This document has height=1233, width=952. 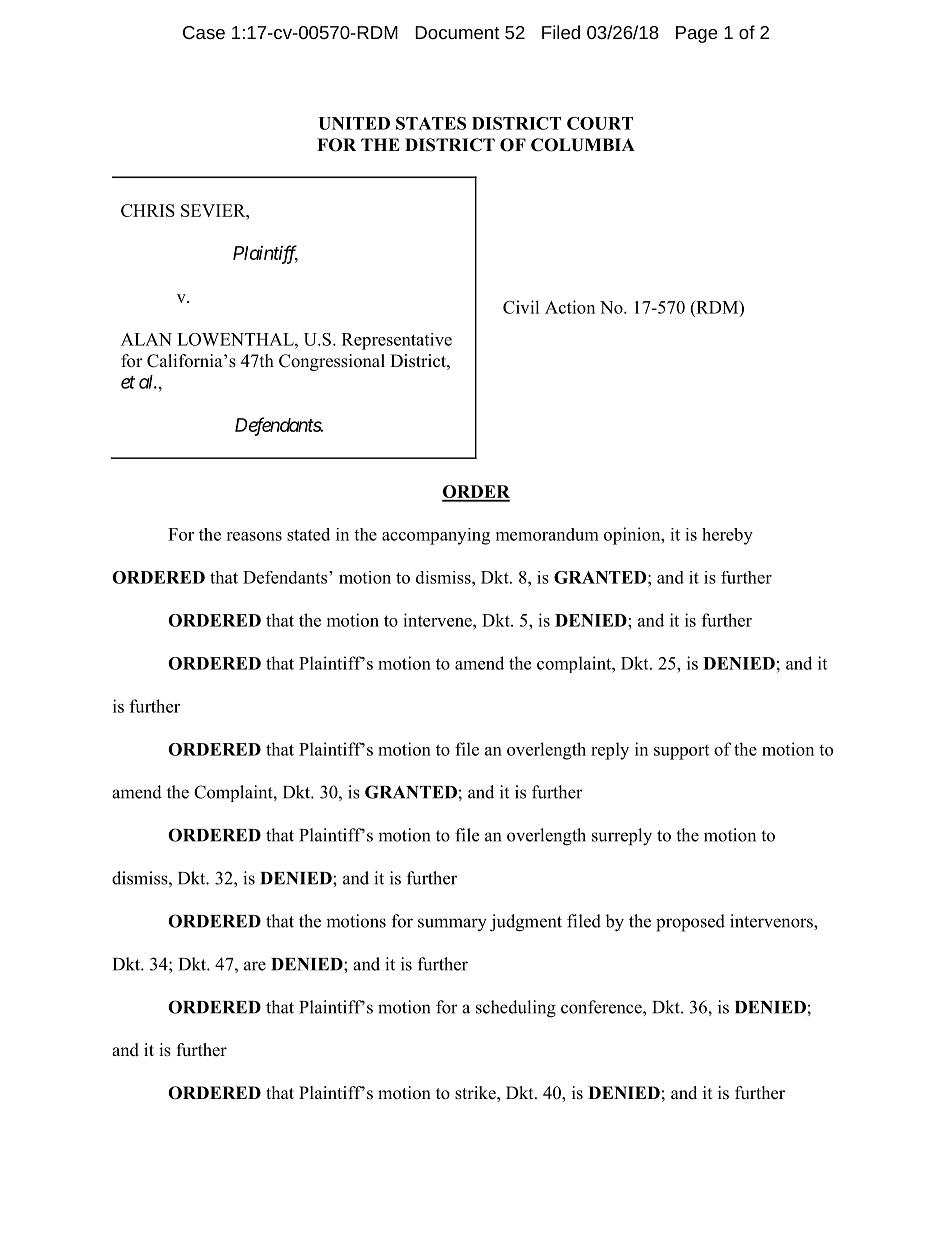 What do you see at coordinates (727, 536) in the document?
I see `hereby` at bounding box center [727, 536].
